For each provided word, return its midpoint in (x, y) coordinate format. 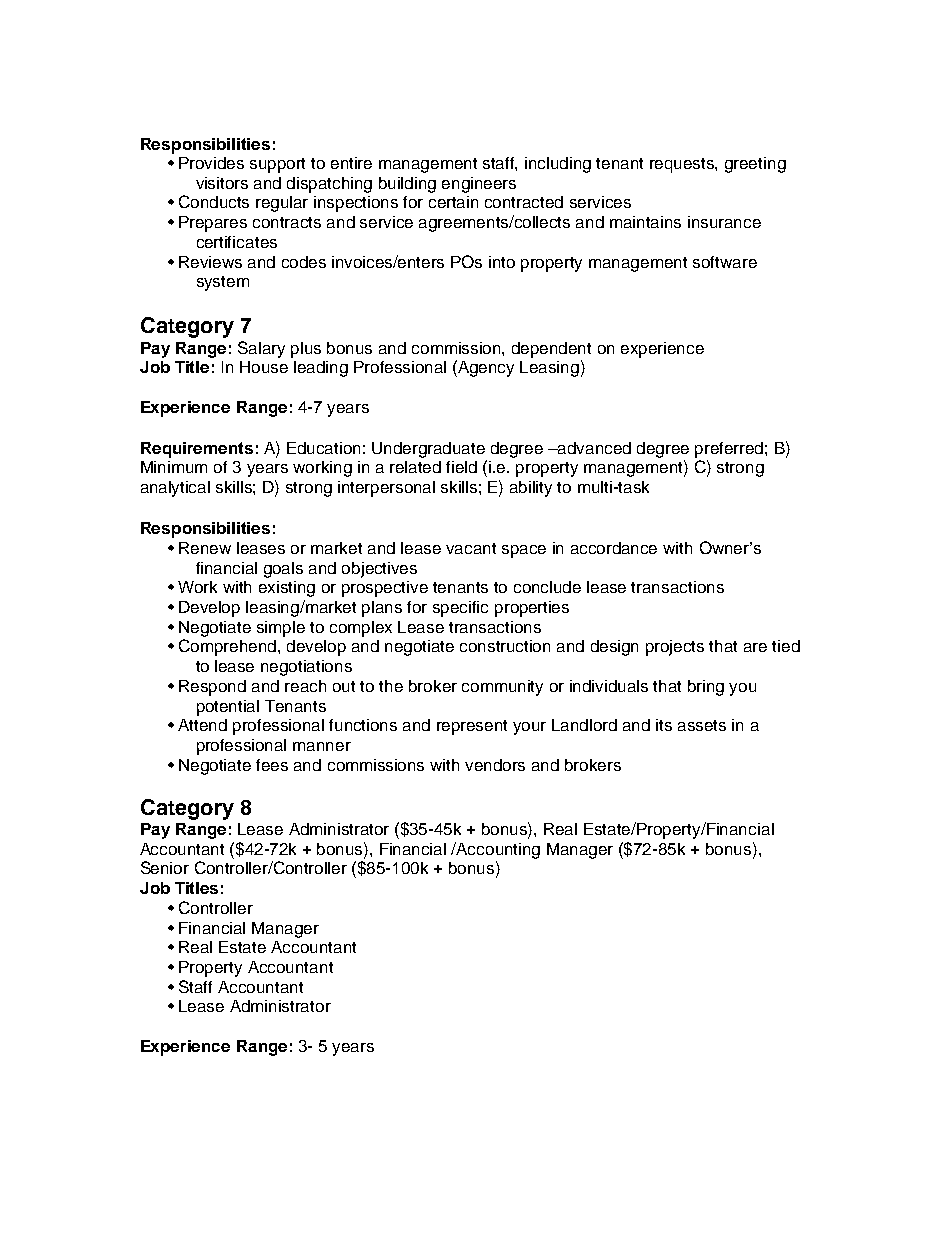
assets (702, 725)
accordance (614, 548)
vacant (471, 548)
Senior (165, 867)
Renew (205, 548)
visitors (222, 183)
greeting (755, 165)
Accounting (497, 850)
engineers (479, 185)
